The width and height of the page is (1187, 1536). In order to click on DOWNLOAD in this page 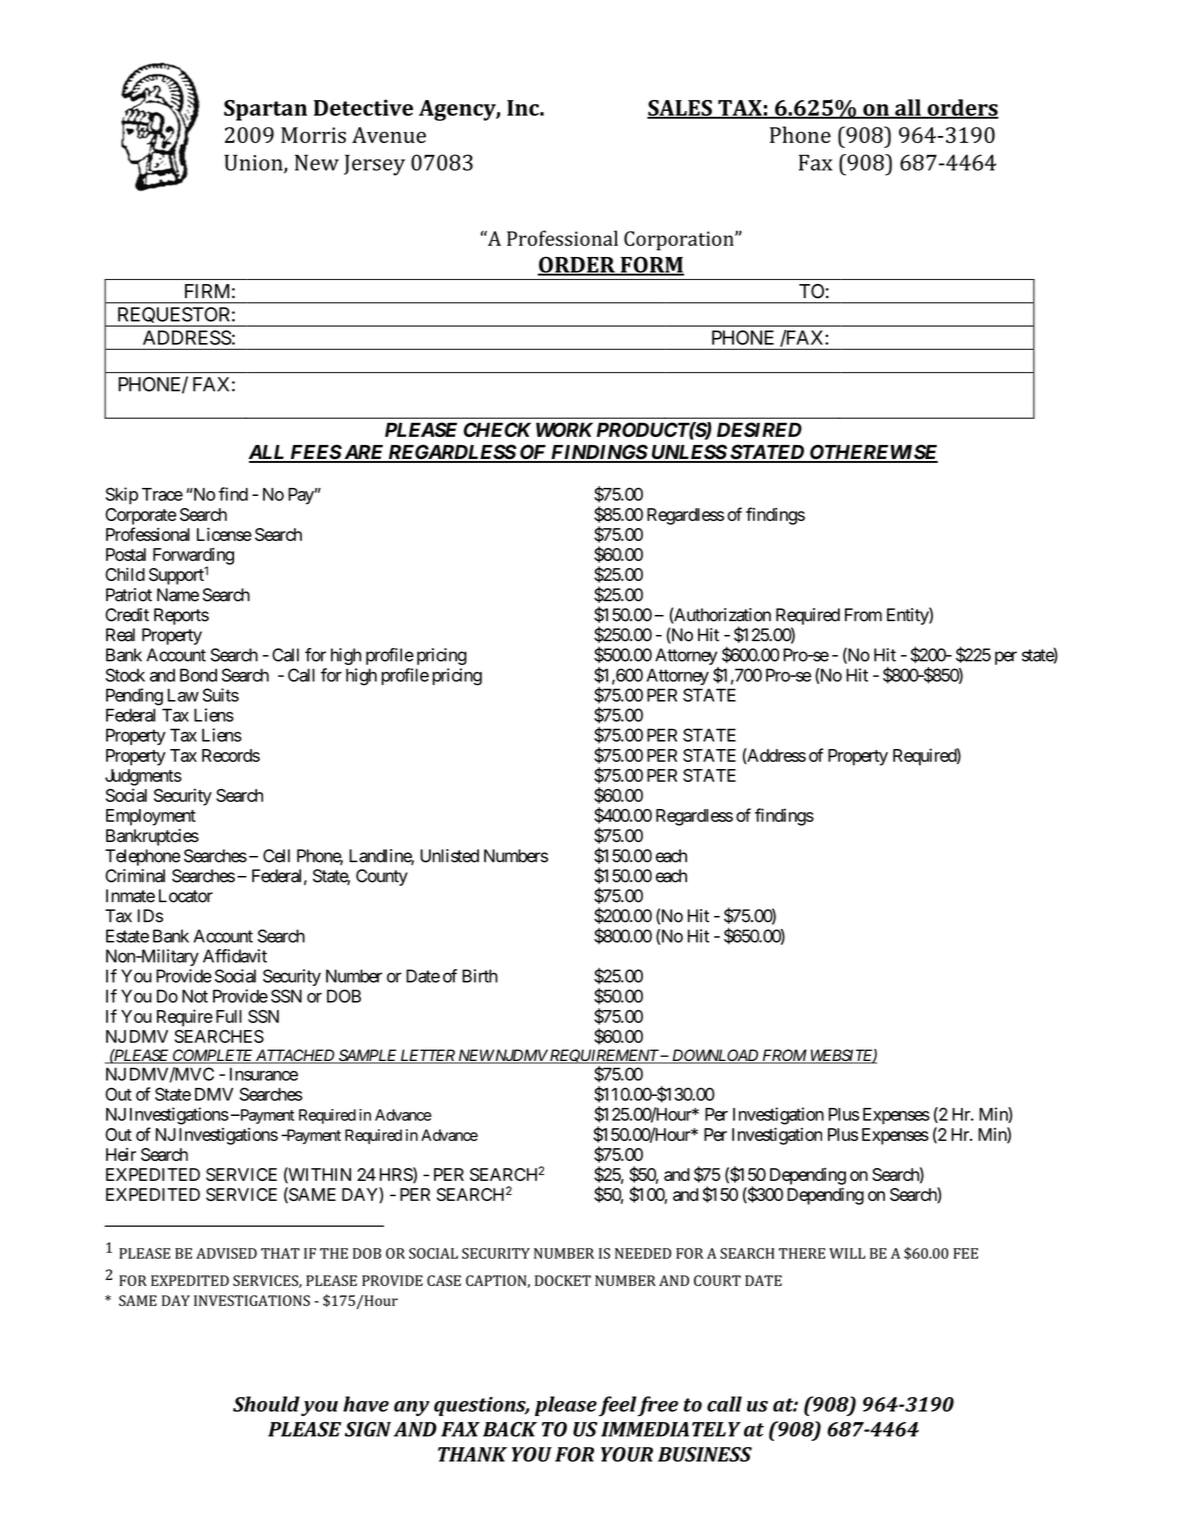, I will do `click(715, 1056)`.
